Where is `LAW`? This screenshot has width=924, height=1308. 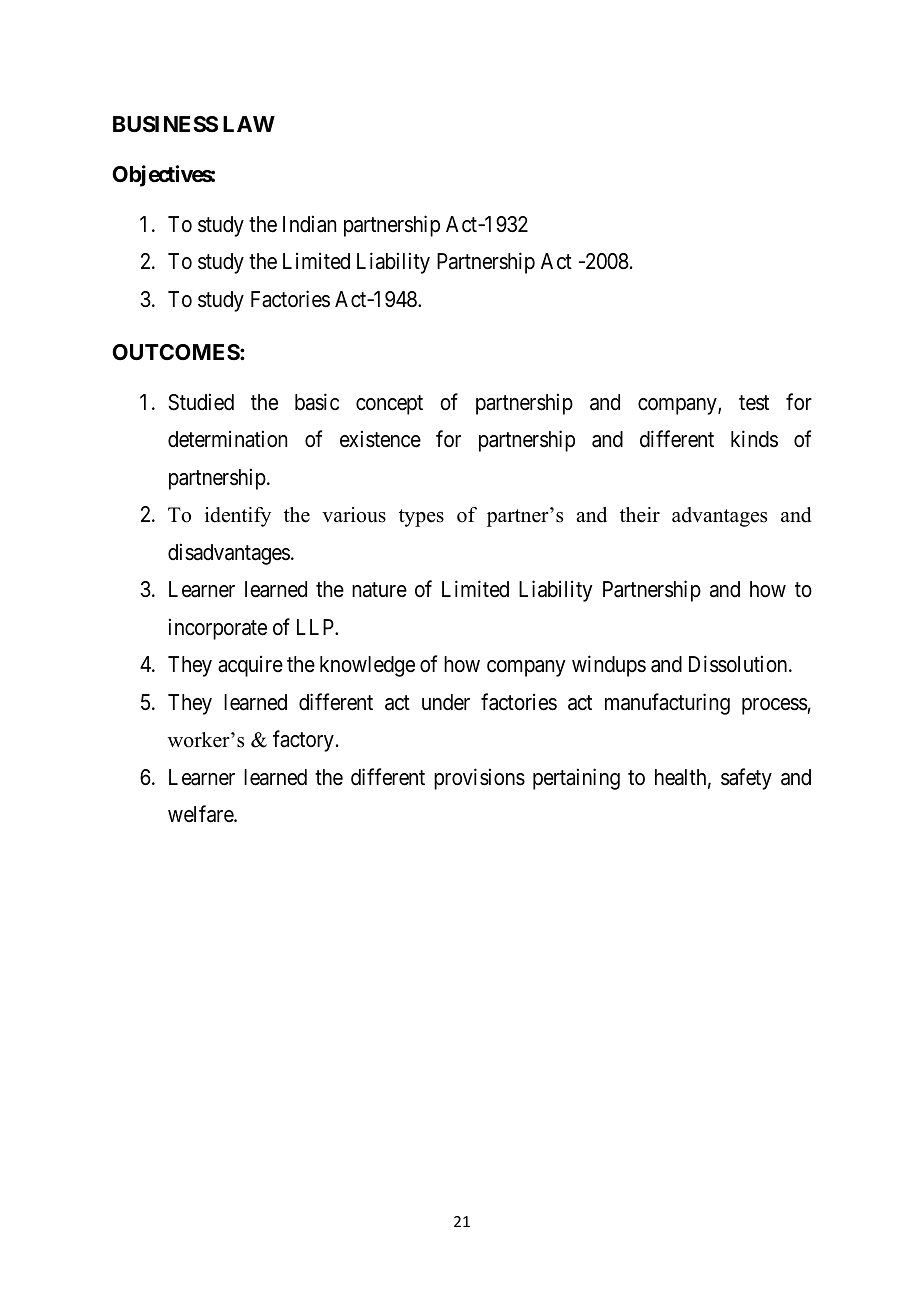 LAW is located at coordinates (249, 124).
